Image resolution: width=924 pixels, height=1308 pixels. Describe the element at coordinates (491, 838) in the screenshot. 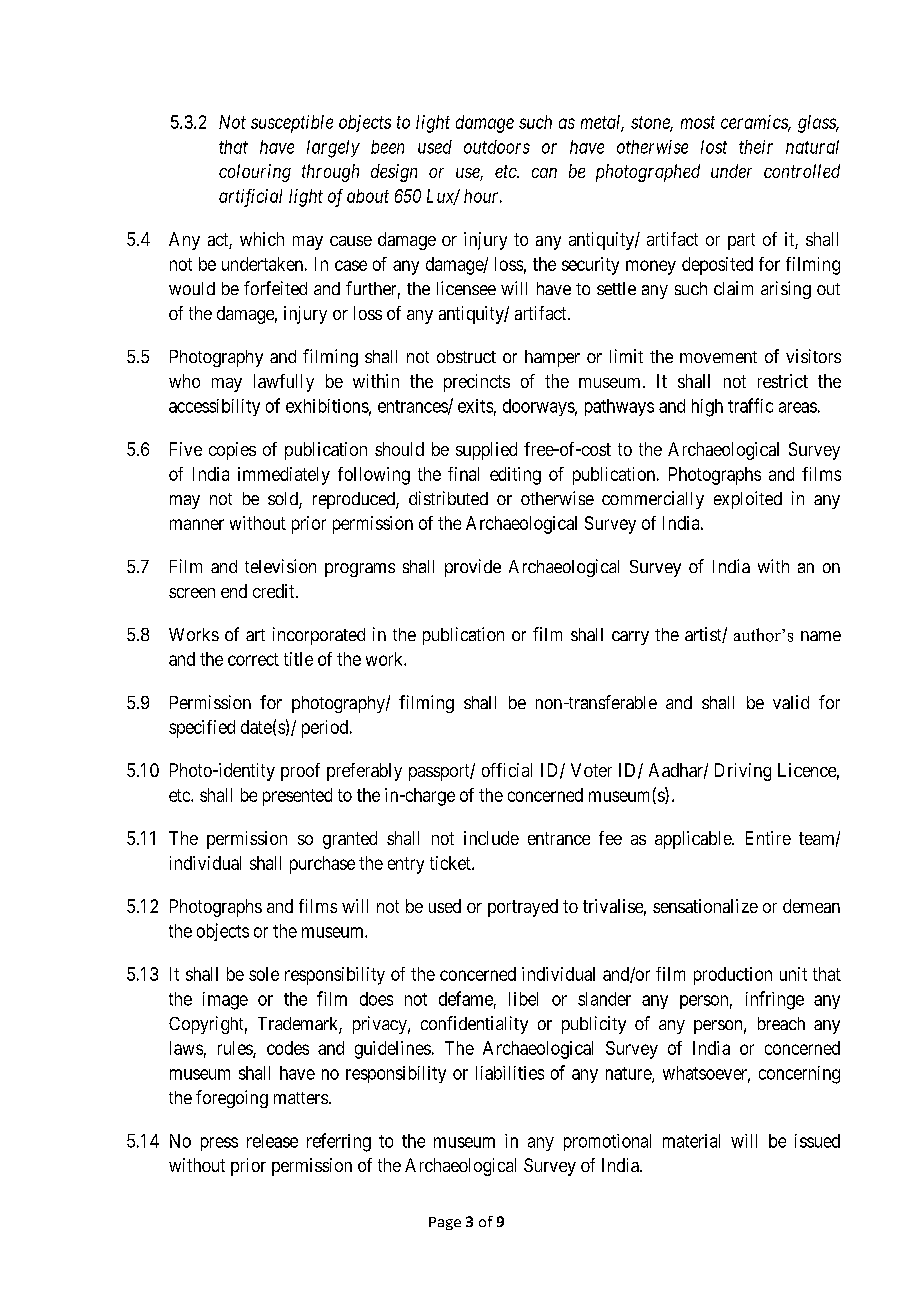

I see `include` at that location.
